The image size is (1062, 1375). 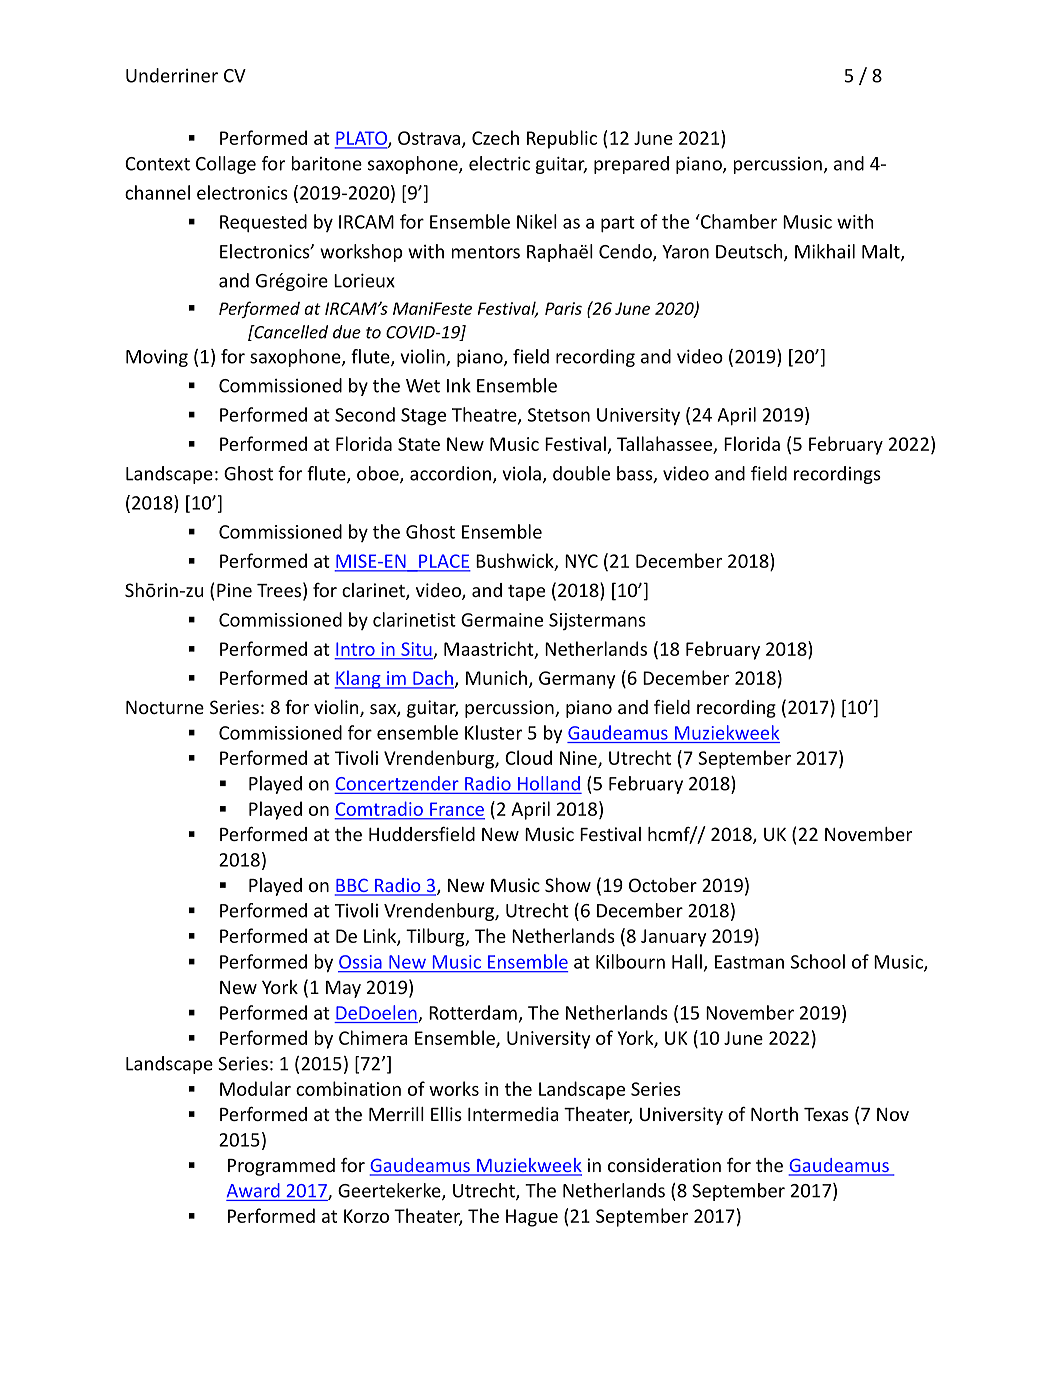 What do you see at coordinates (738, 221) in the screenshot?
I see `Chamber` at bounding box center [738, 221].
